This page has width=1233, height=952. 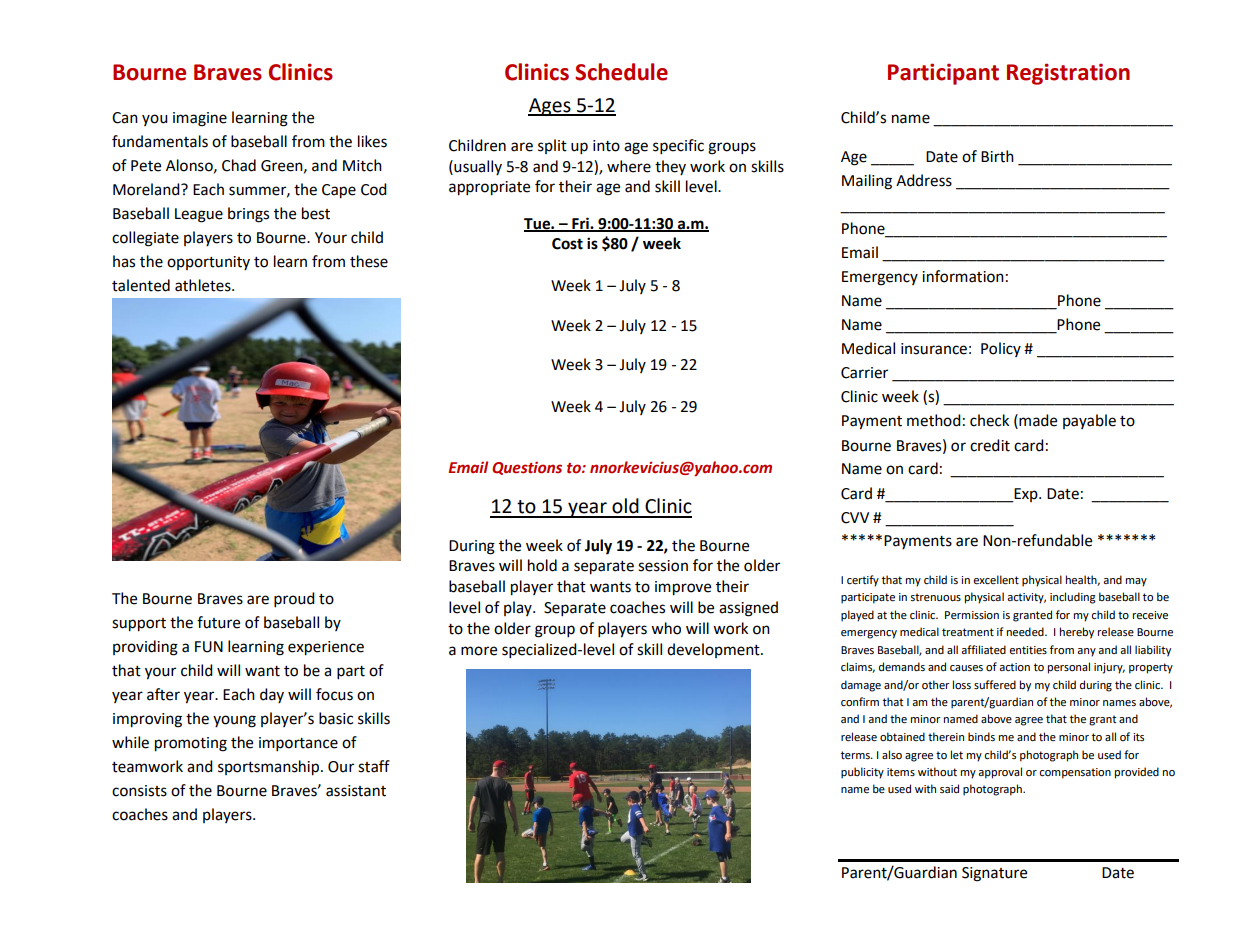 I want to click on suffered, so click(x=995, y=685).
